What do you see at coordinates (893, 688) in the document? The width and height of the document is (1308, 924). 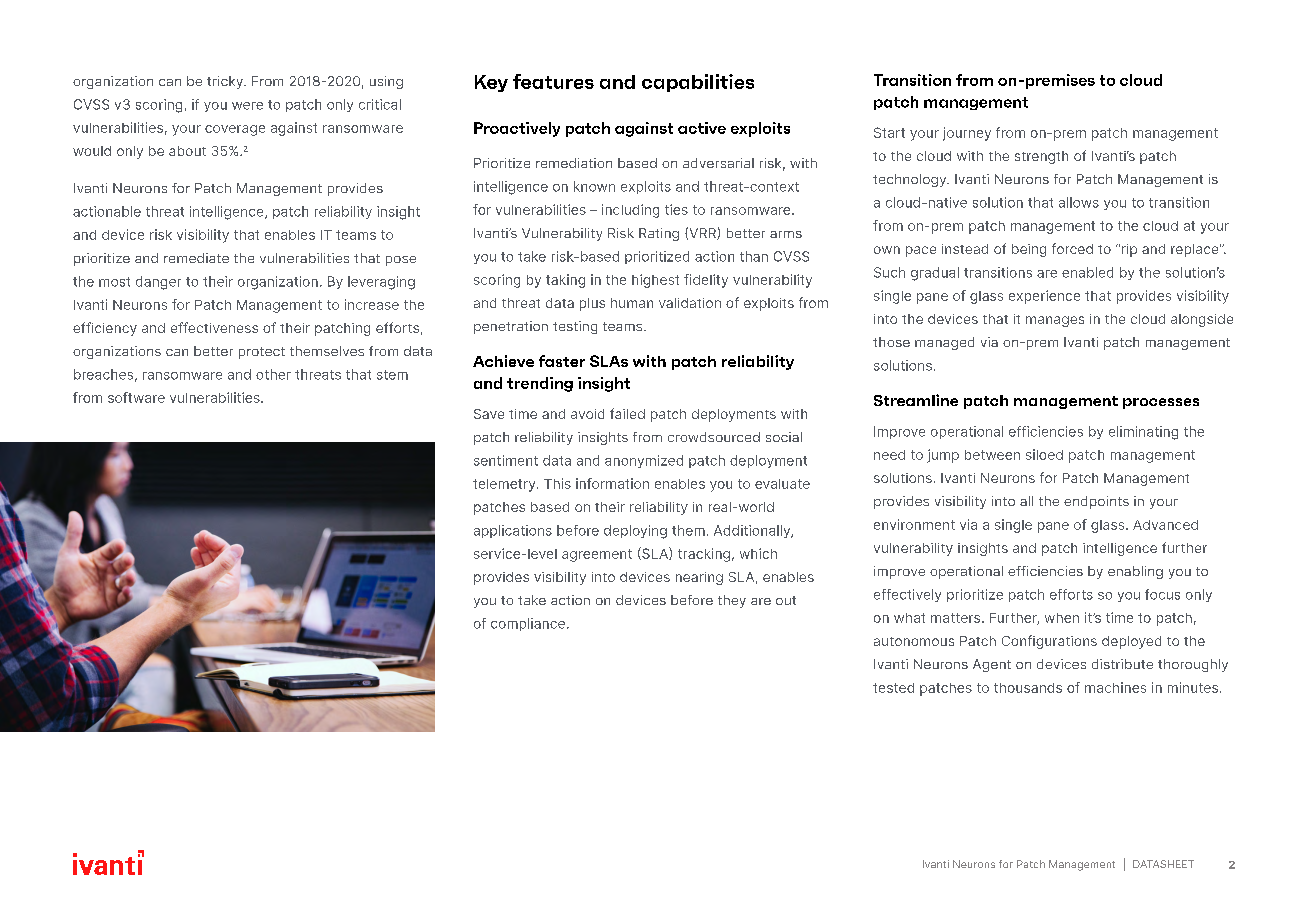 I see `tested` at bounding box center [893, 688].
